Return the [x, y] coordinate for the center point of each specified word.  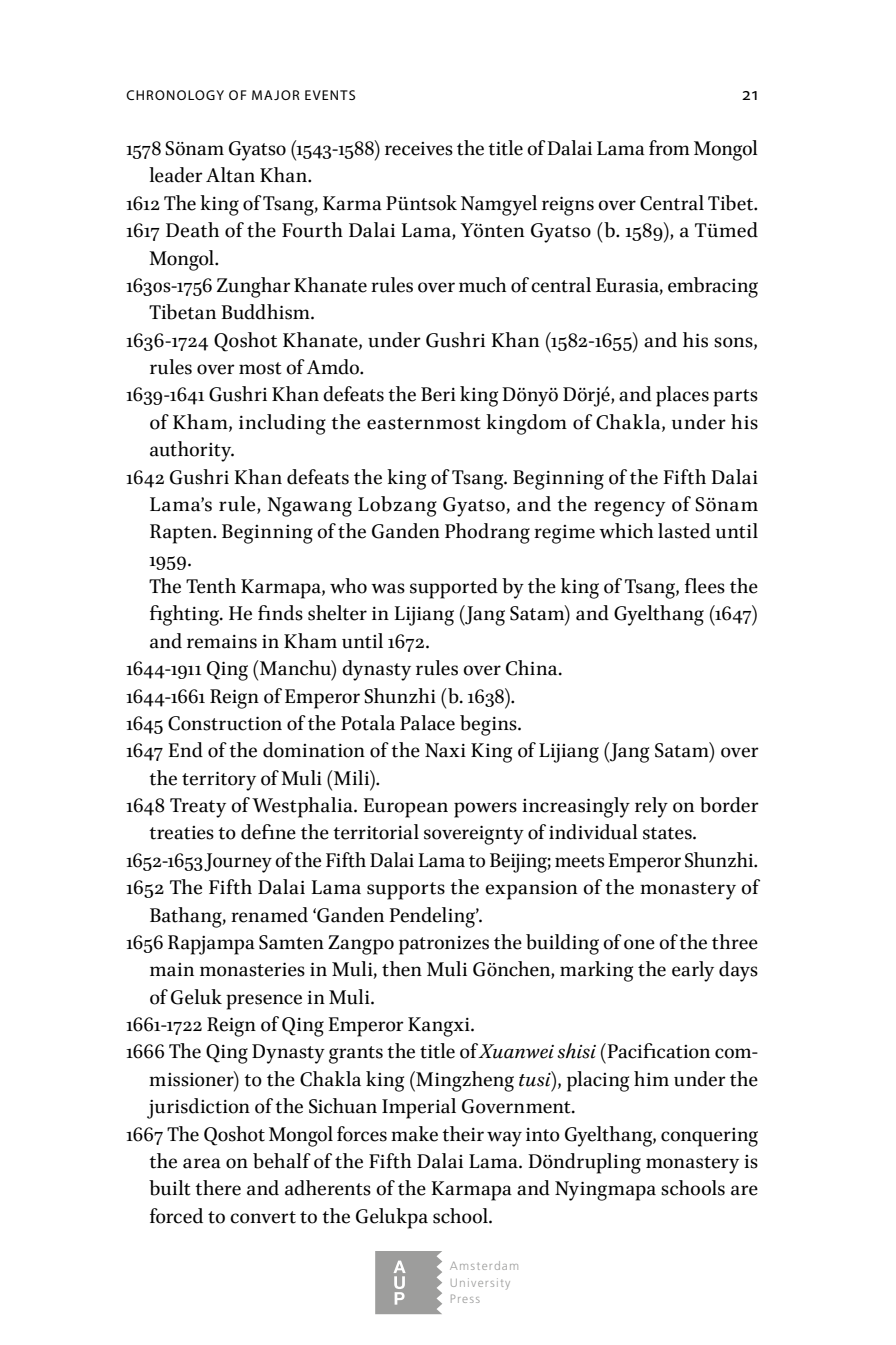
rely [651, 807]
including [282, 424]
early [693, 971]
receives [419, 149]
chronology [175, 95]
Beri [438, 394]
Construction [225, 723]
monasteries [252, 969]
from [669, 148]
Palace [427, 723]
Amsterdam [484, 1265]
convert [263, 1217]
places [682, 396]
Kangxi [440, 1027]
